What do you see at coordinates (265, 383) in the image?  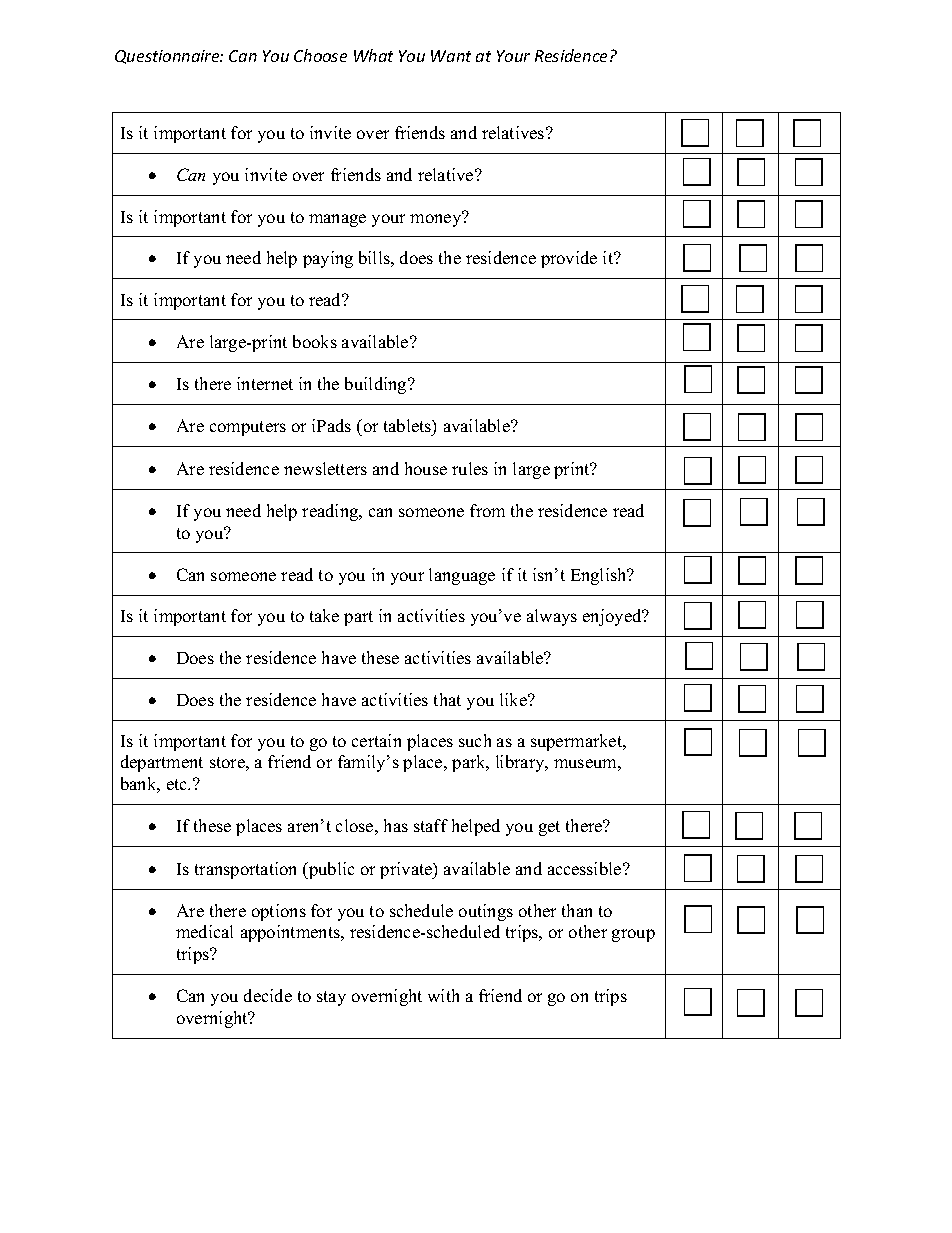 I see `internet` at bounding box center [265, 383].
